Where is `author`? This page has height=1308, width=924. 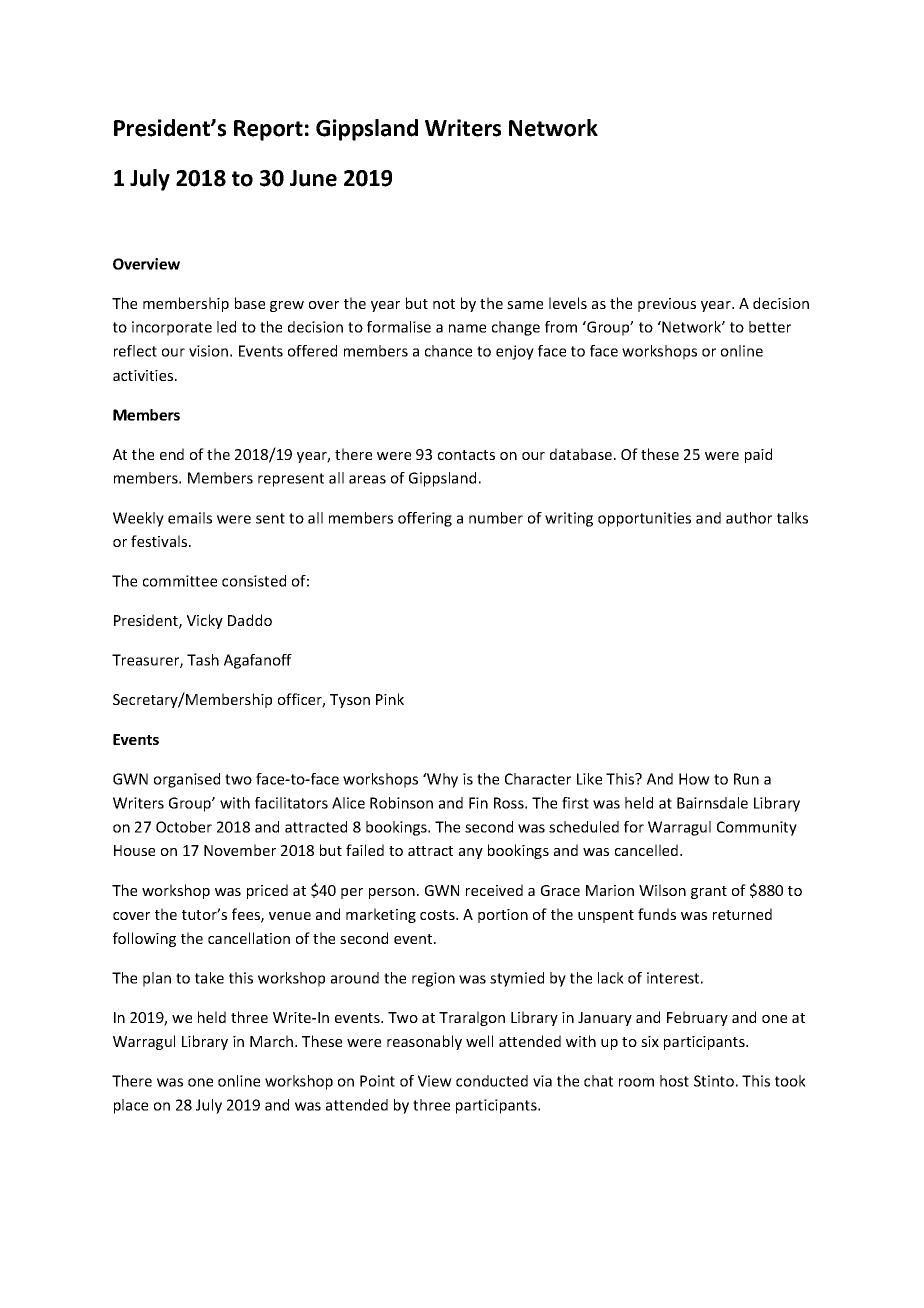
author is located at coordinates (749, 518).
